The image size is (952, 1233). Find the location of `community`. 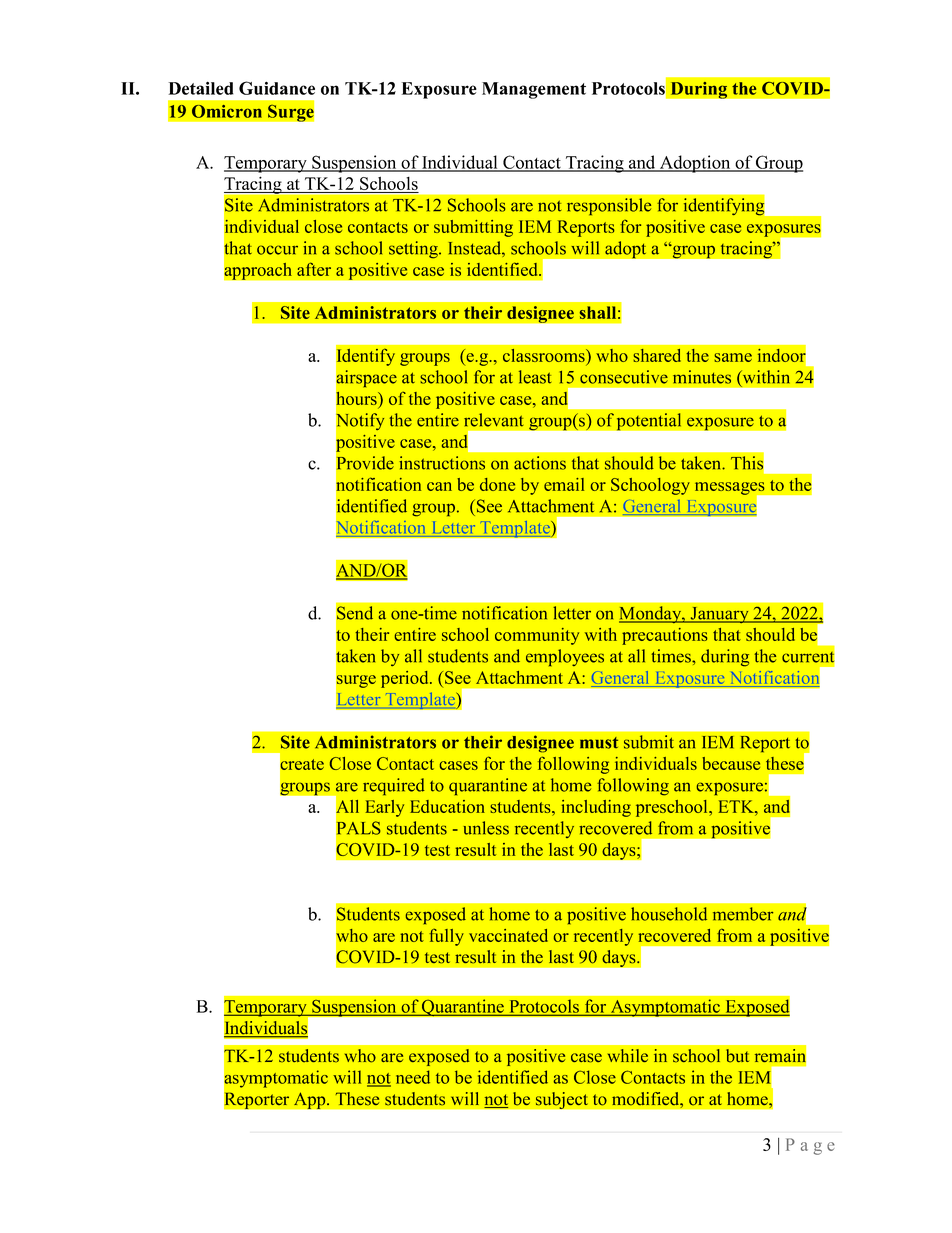

community is located at coordinates (537, 636).
